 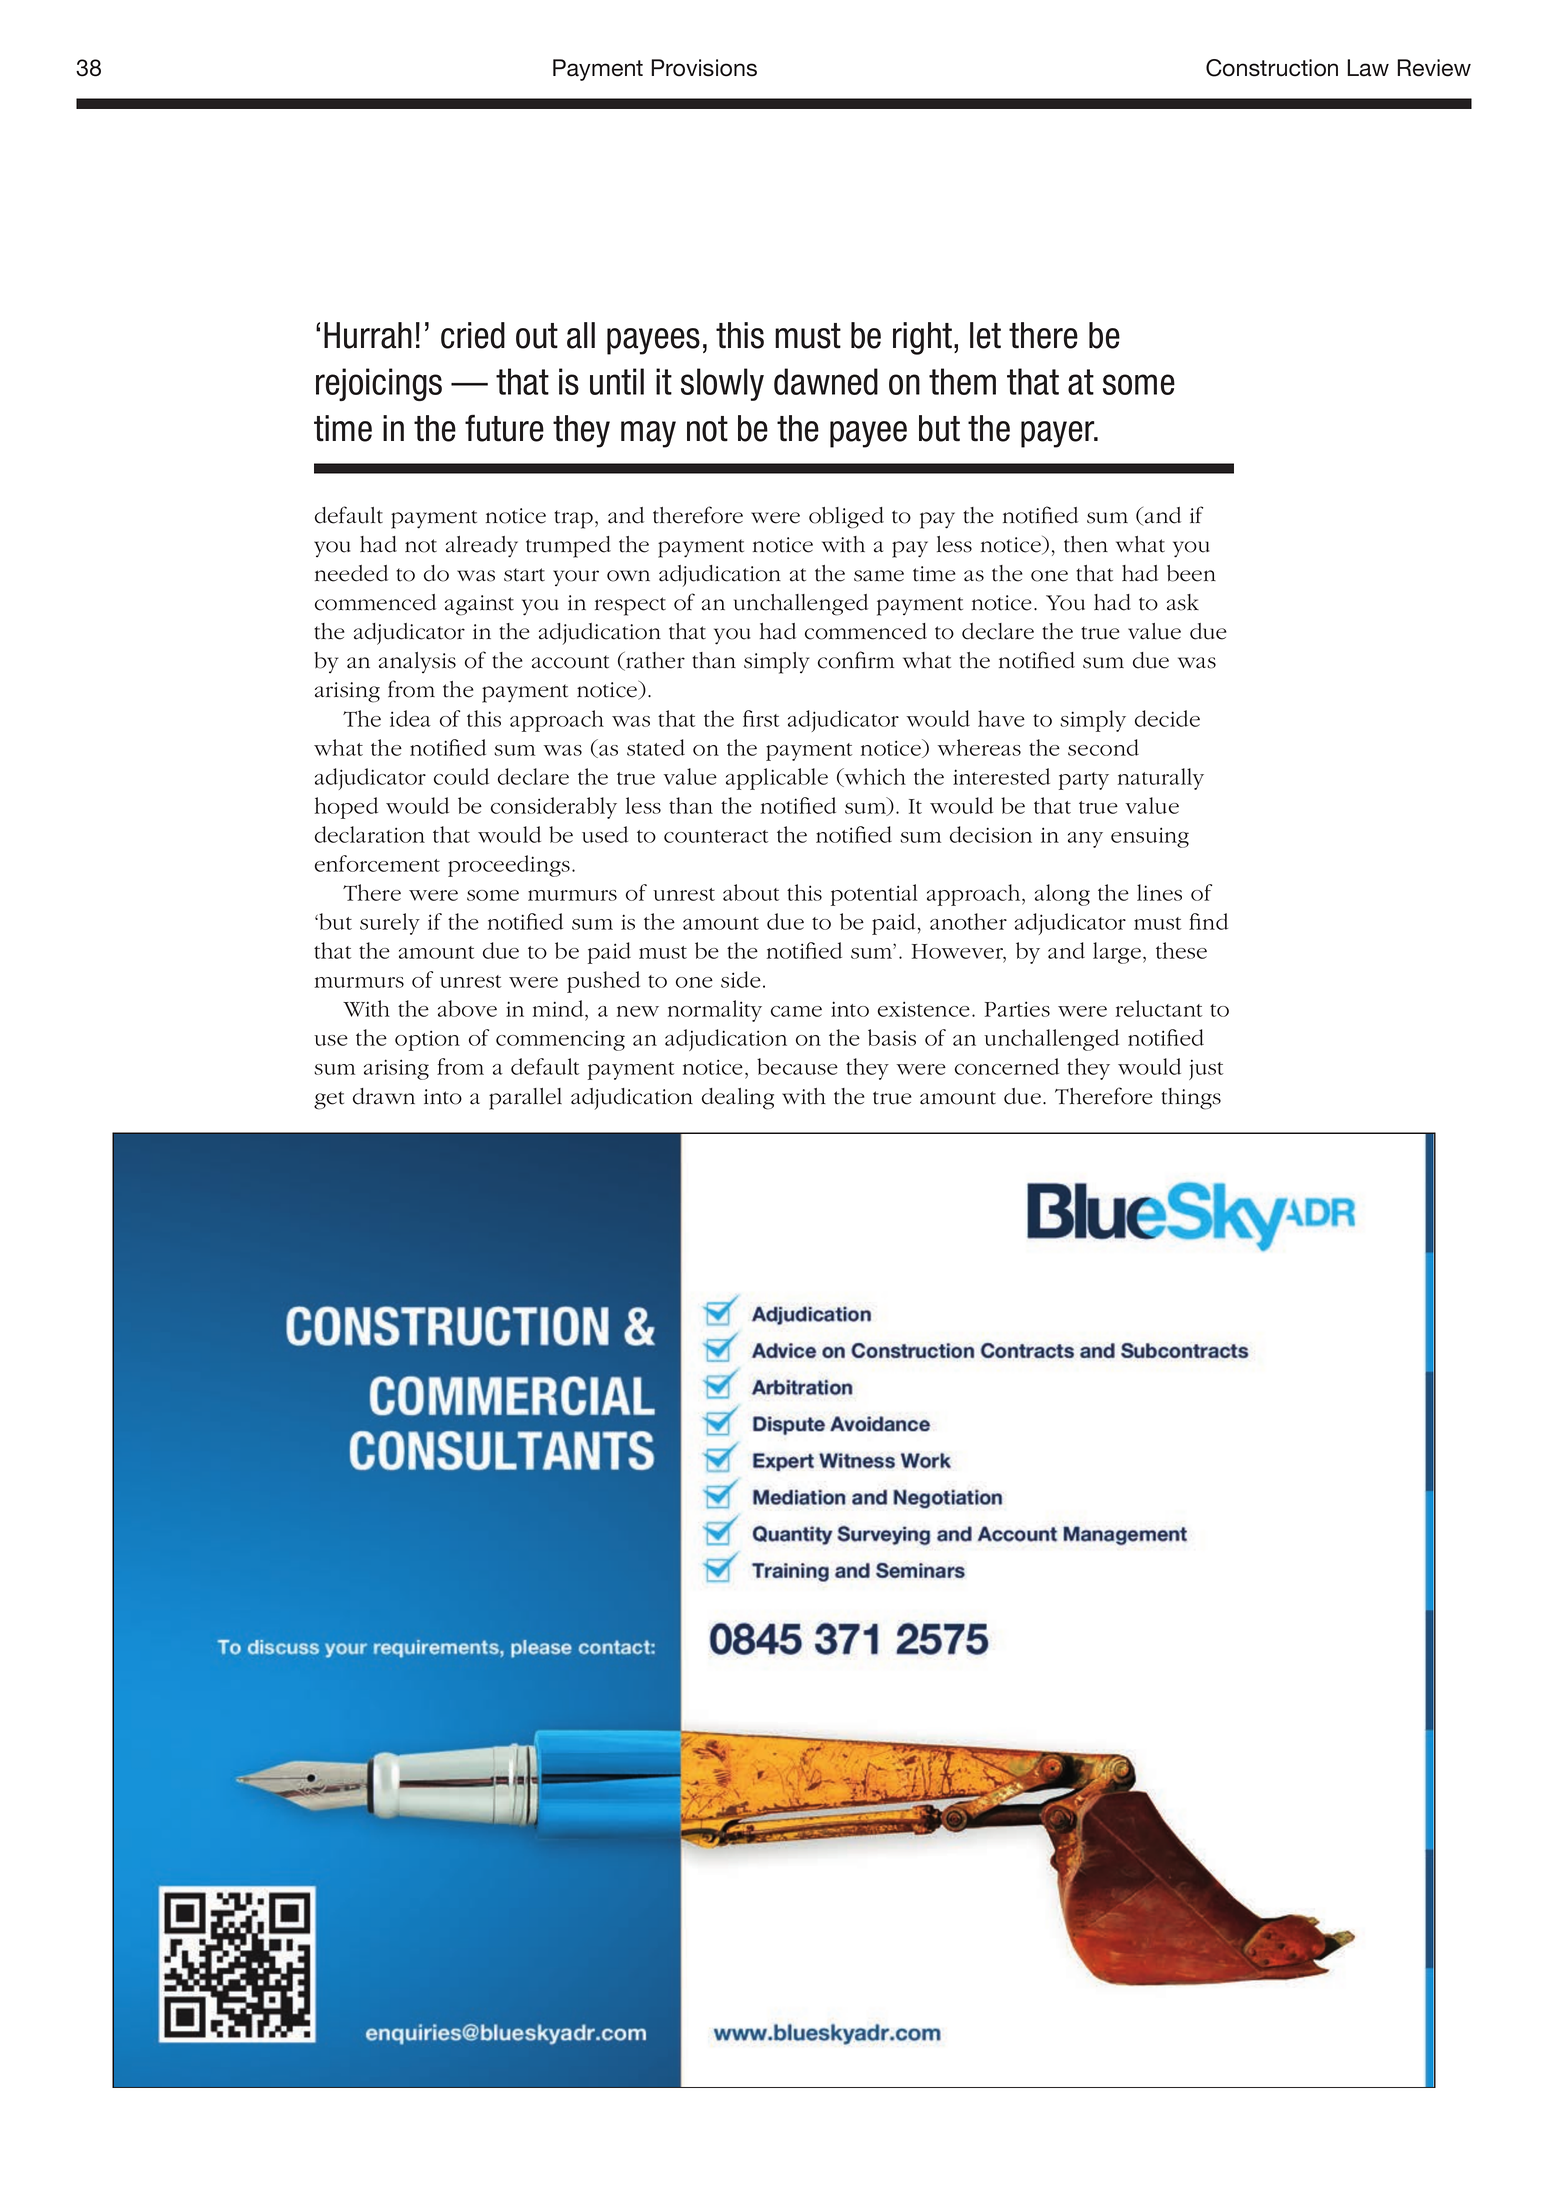 What do you see at coordinates (370, 834) in the screenshot?
I see `declaration` at bounding box center [370, 834].
